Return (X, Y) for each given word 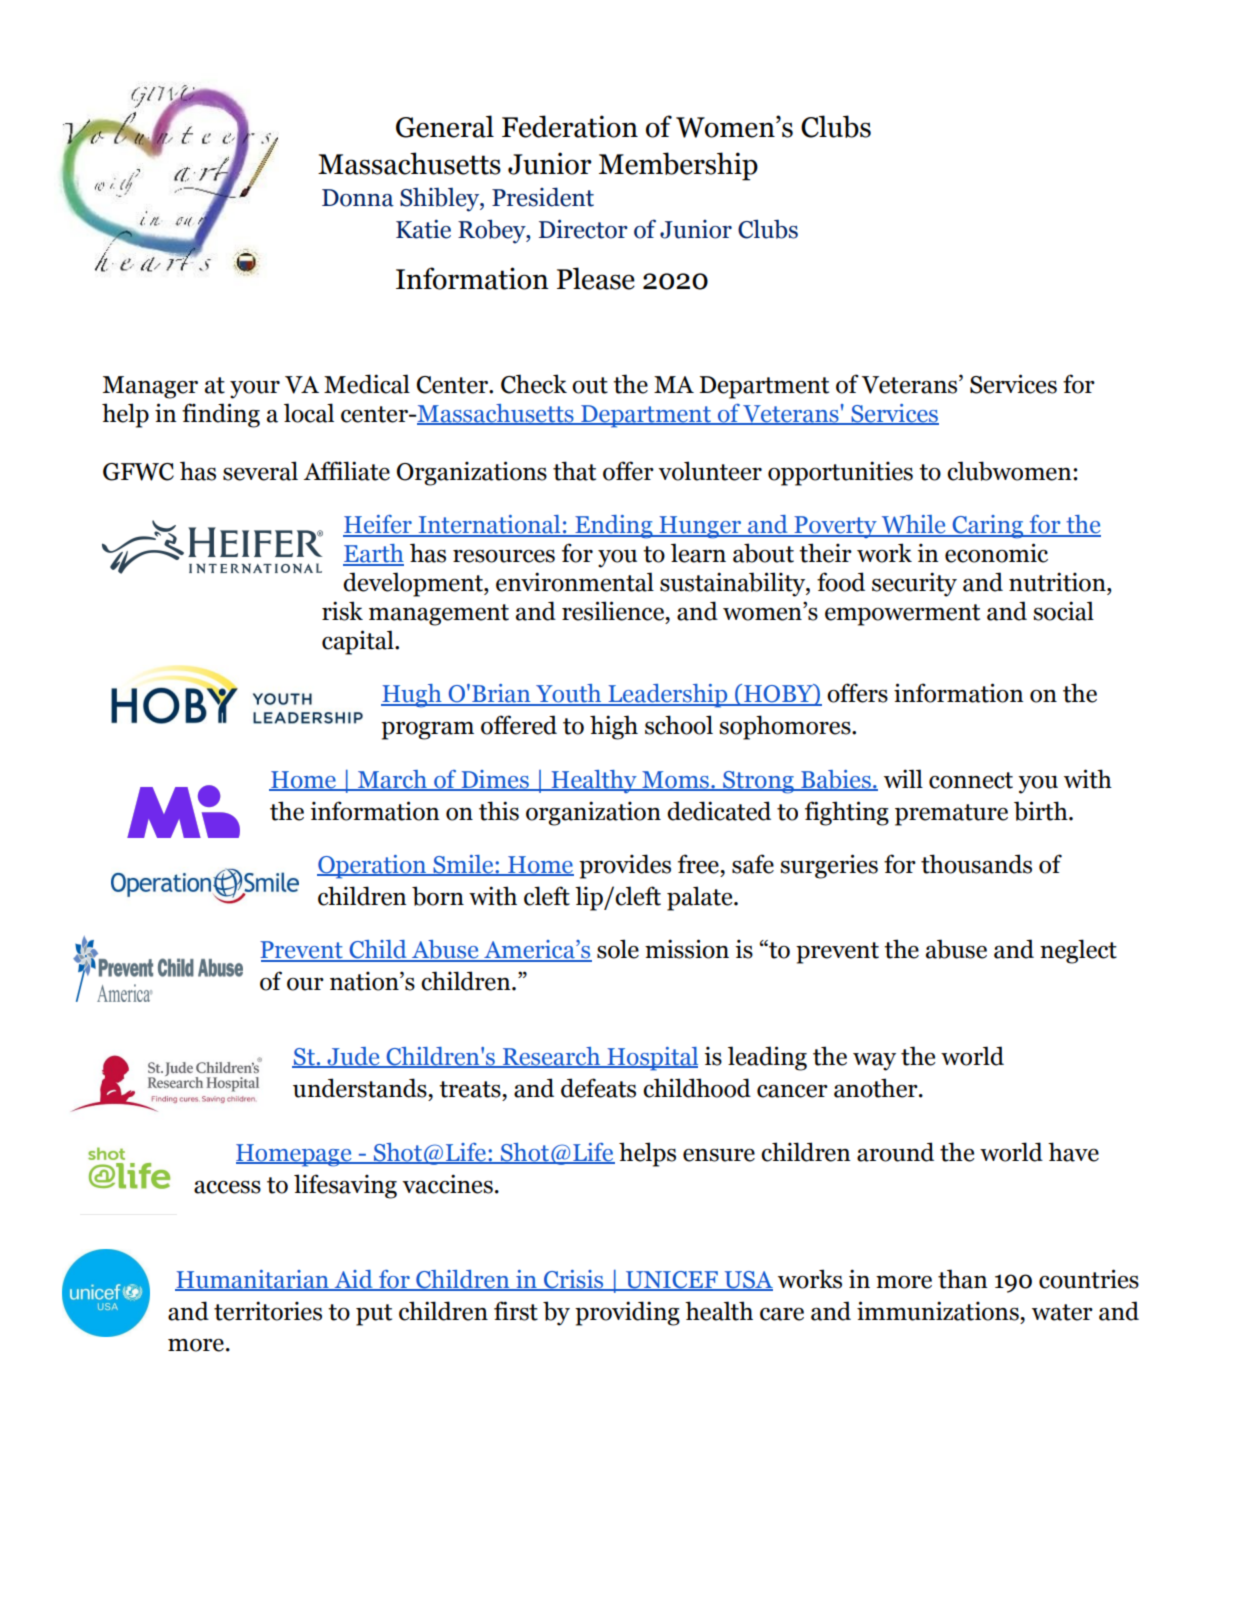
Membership (678, 166)
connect (971, 780)
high (614, 727)
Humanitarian (253, 1280)
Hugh (412, 696)
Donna (358, 198)
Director (583, 229)
